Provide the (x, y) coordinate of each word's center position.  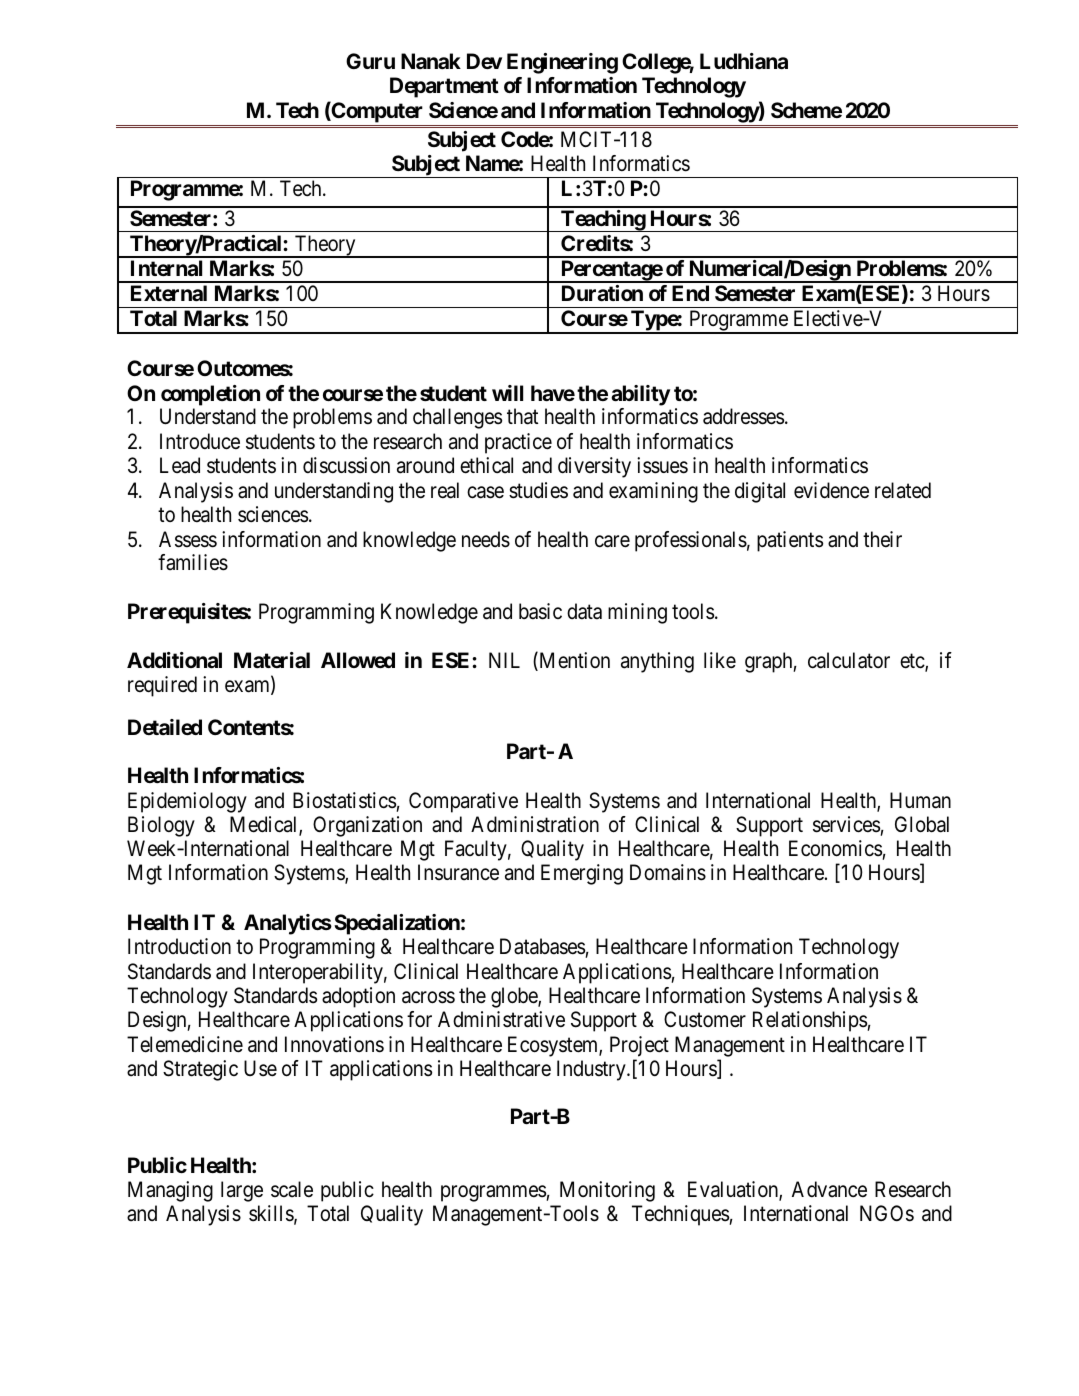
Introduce (200, 441)
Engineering (562, 63)
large (242, 1191)
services (846, 824)
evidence (831, 490)
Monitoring (607, 1191)
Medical (265, 825)
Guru (370, 61)
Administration (535, 824)
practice (518, 443)
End (690, 293)
